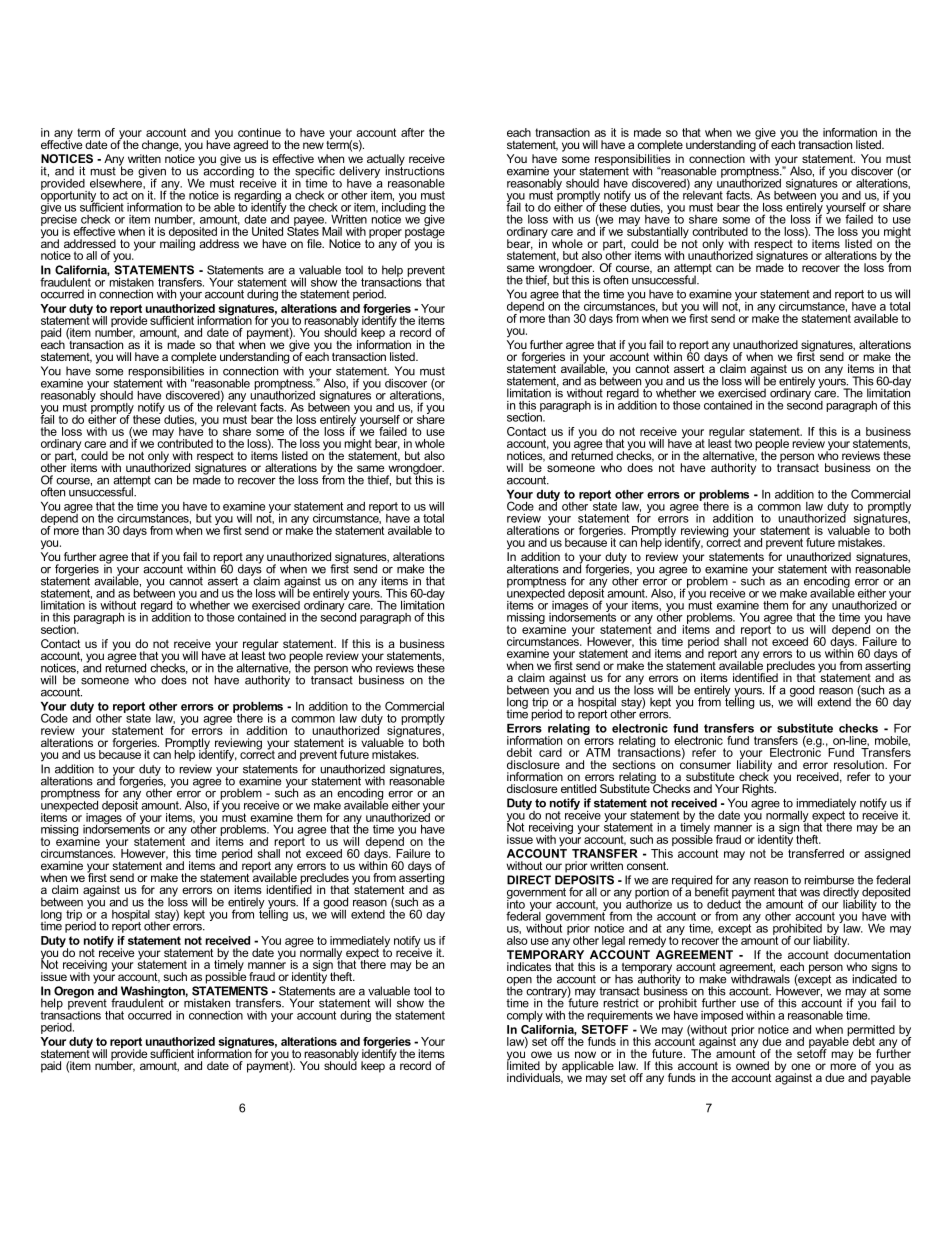  What do you see at coordinates (74, 993) in the screenshot?
I see `Oregon` at bounding box center [74, 993].
